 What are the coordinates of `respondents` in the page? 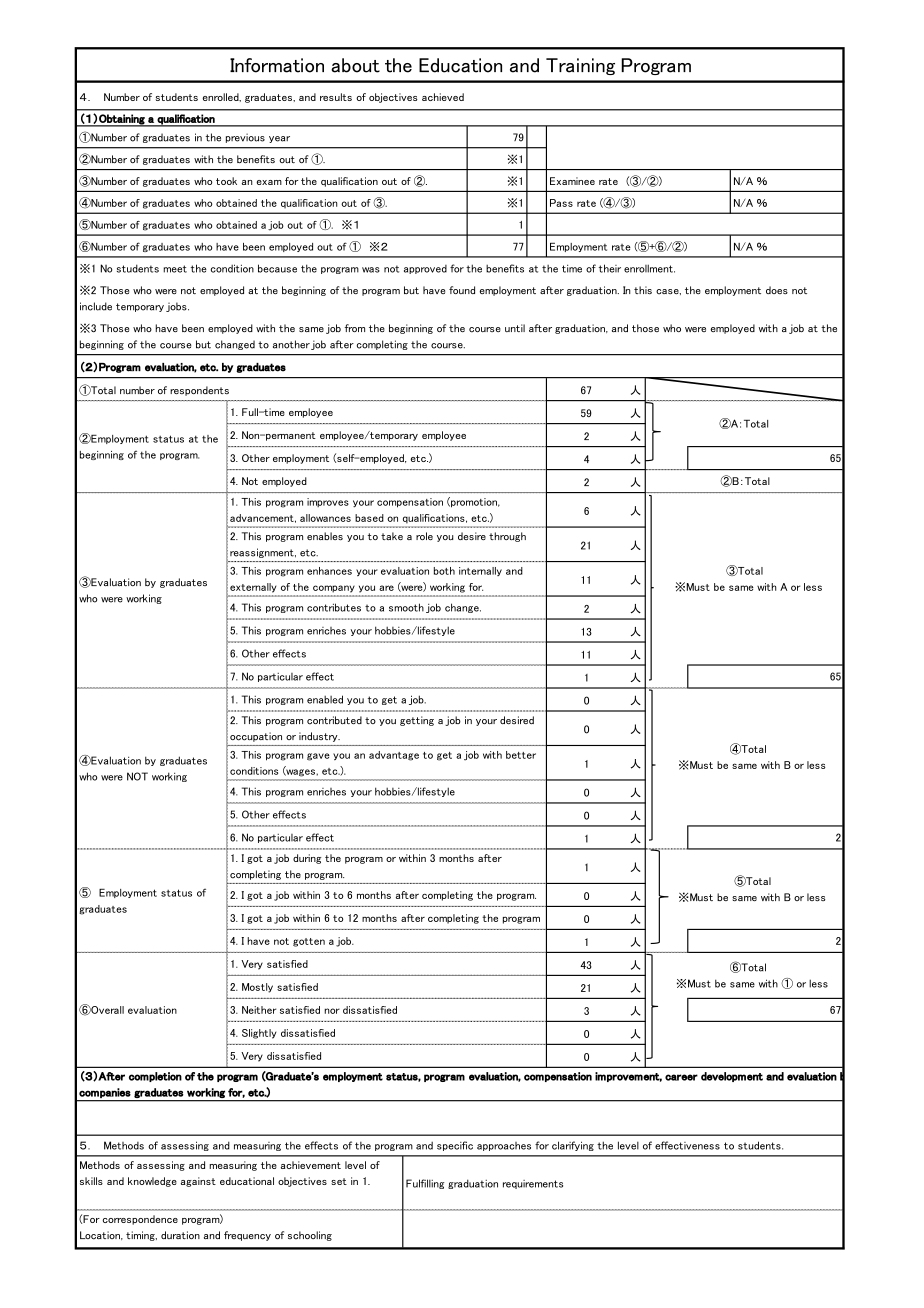 It's located at (199, 391).
